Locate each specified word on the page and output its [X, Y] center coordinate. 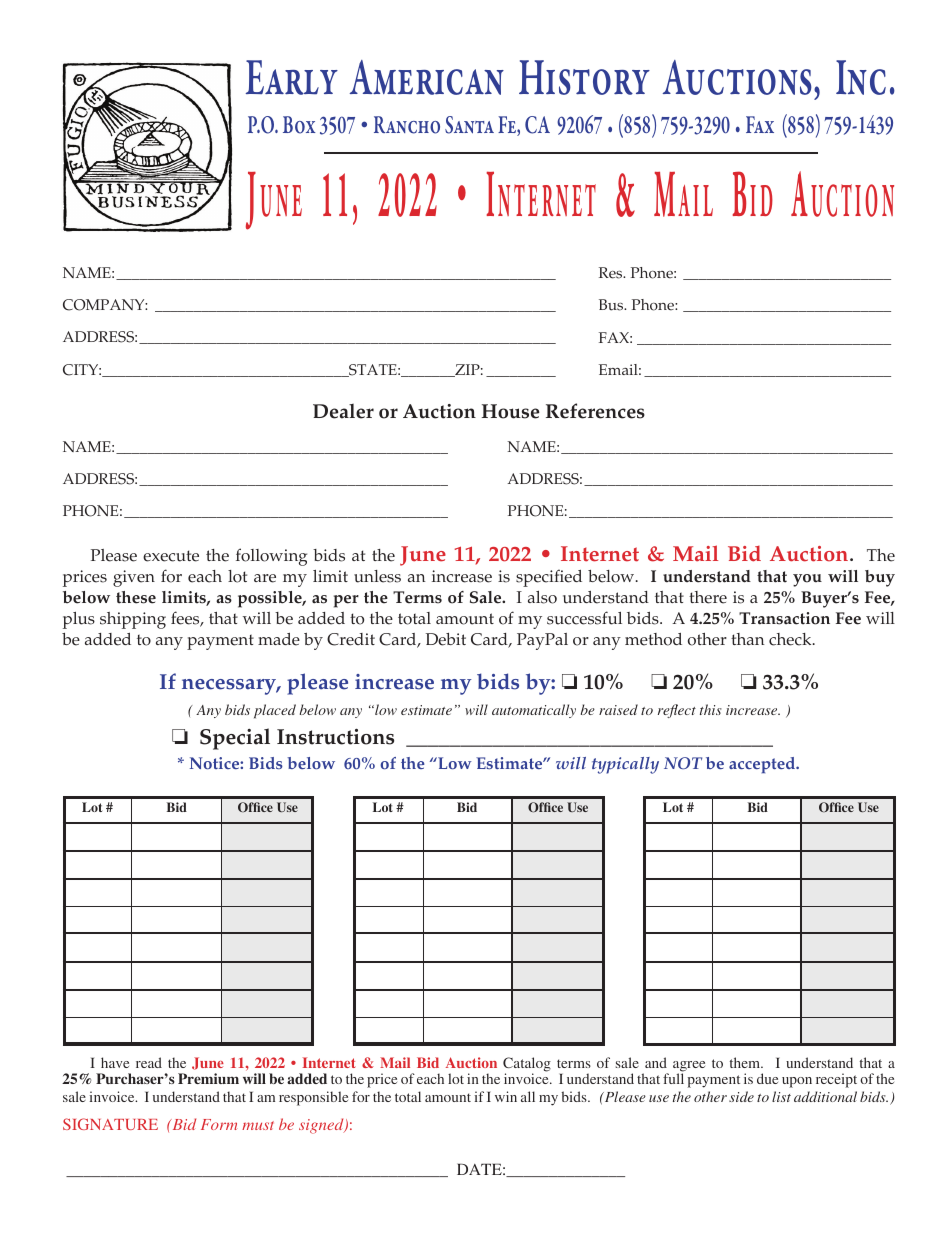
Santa [469, 125]
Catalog [527, 1066]
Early [292, 77]
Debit [446, 639]
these [136, 597]
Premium [208, 1078]
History [584, 77]
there [708, 597]
